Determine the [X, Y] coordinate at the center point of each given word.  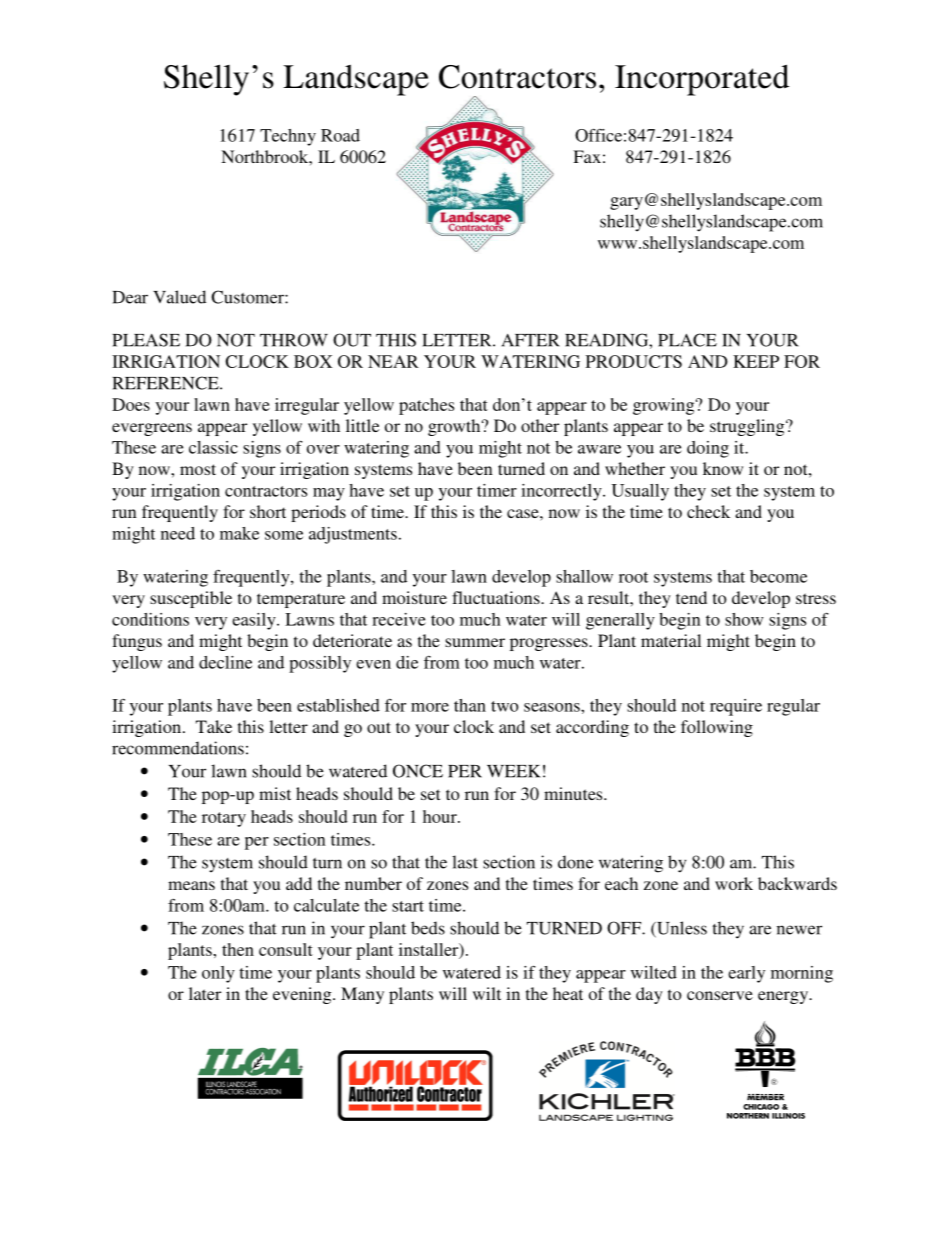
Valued [179, 297]
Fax [587, 156]
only [218, 974]
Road [340, 135]
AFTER [531, 340]
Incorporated [702, 80]
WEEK [513, 771]
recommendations [178, 748]
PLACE [687, 340]
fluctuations [497, 597]
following [717, 728]
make [239, 533]
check [708, 511]
